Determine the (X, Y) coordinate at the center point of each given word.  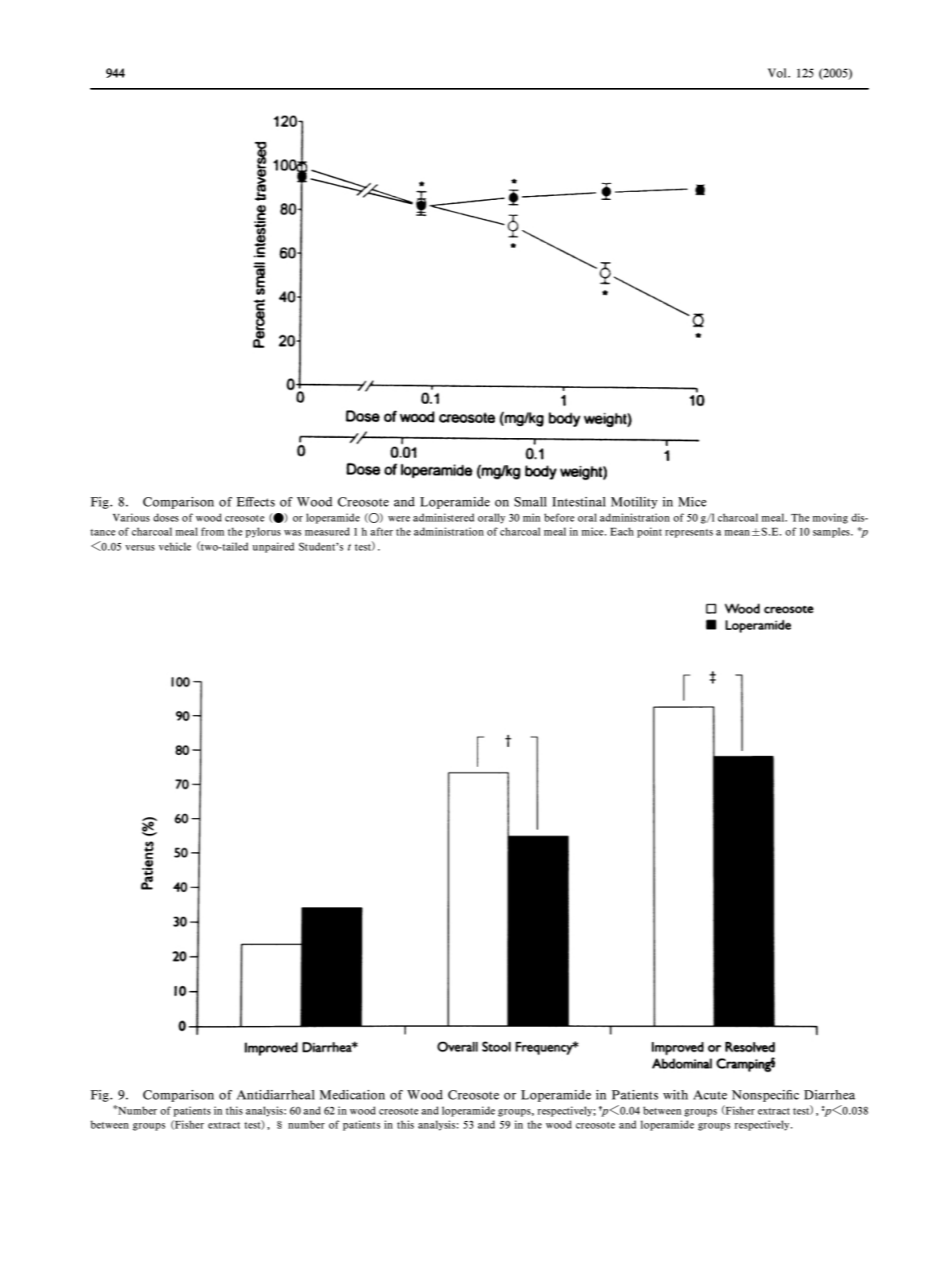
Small (530, 502)
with (675, 1095)
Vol (778, 73)
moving (830, 518)
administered (443, 517)
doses (166, 517)
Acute (710, 1095)
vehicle (175, 546)
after (381, 531)
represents (689, 533)
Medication (352, 1095)
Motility (634, 503)
